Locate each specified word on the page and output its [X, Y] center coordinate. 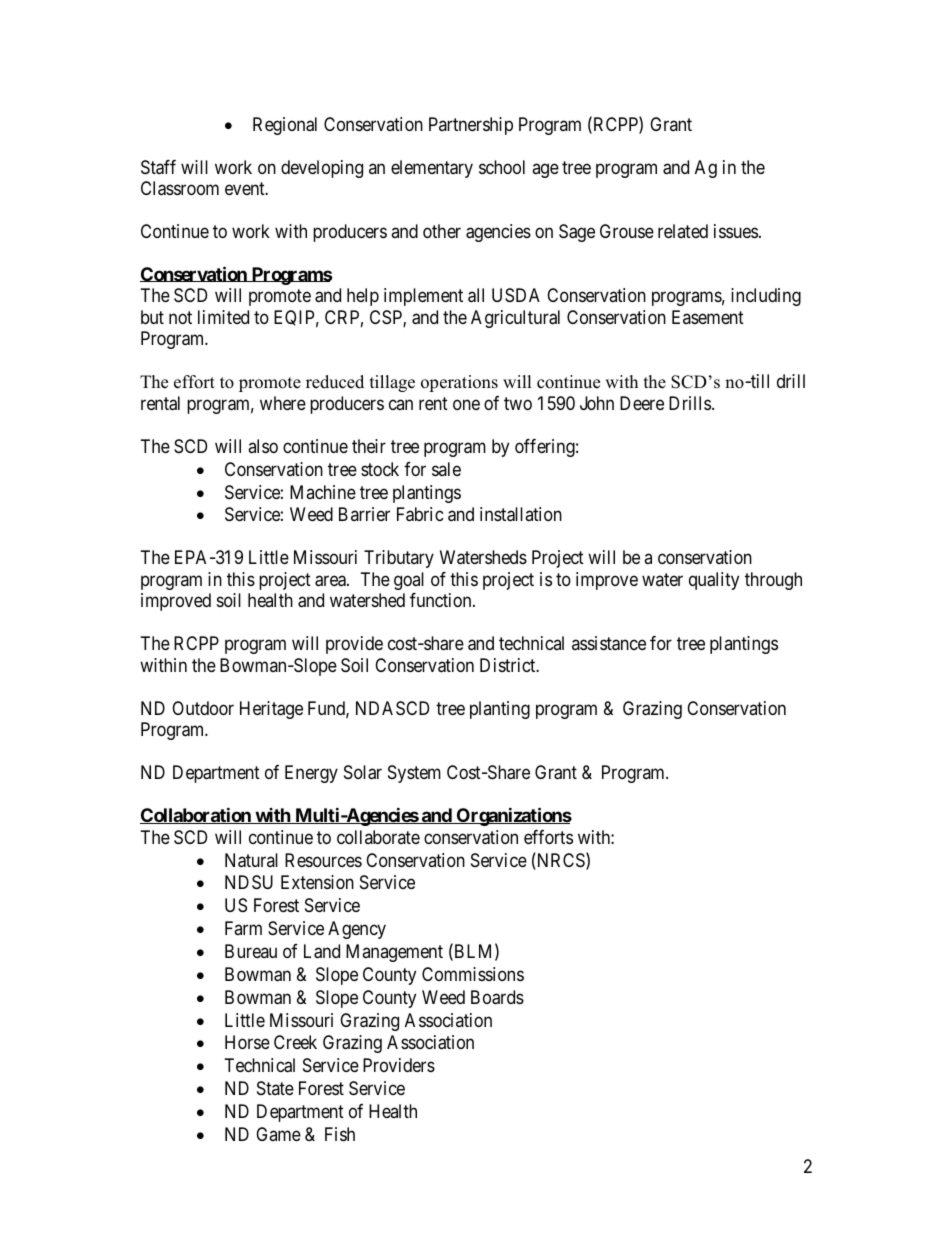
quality [714, 581]
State [275, 1088]
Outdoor [203, 708]
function [442, 600]
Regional [285, 126]
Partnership [471, 126]
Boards [497, 997]
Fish [340, 1134]
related [683, 231]
